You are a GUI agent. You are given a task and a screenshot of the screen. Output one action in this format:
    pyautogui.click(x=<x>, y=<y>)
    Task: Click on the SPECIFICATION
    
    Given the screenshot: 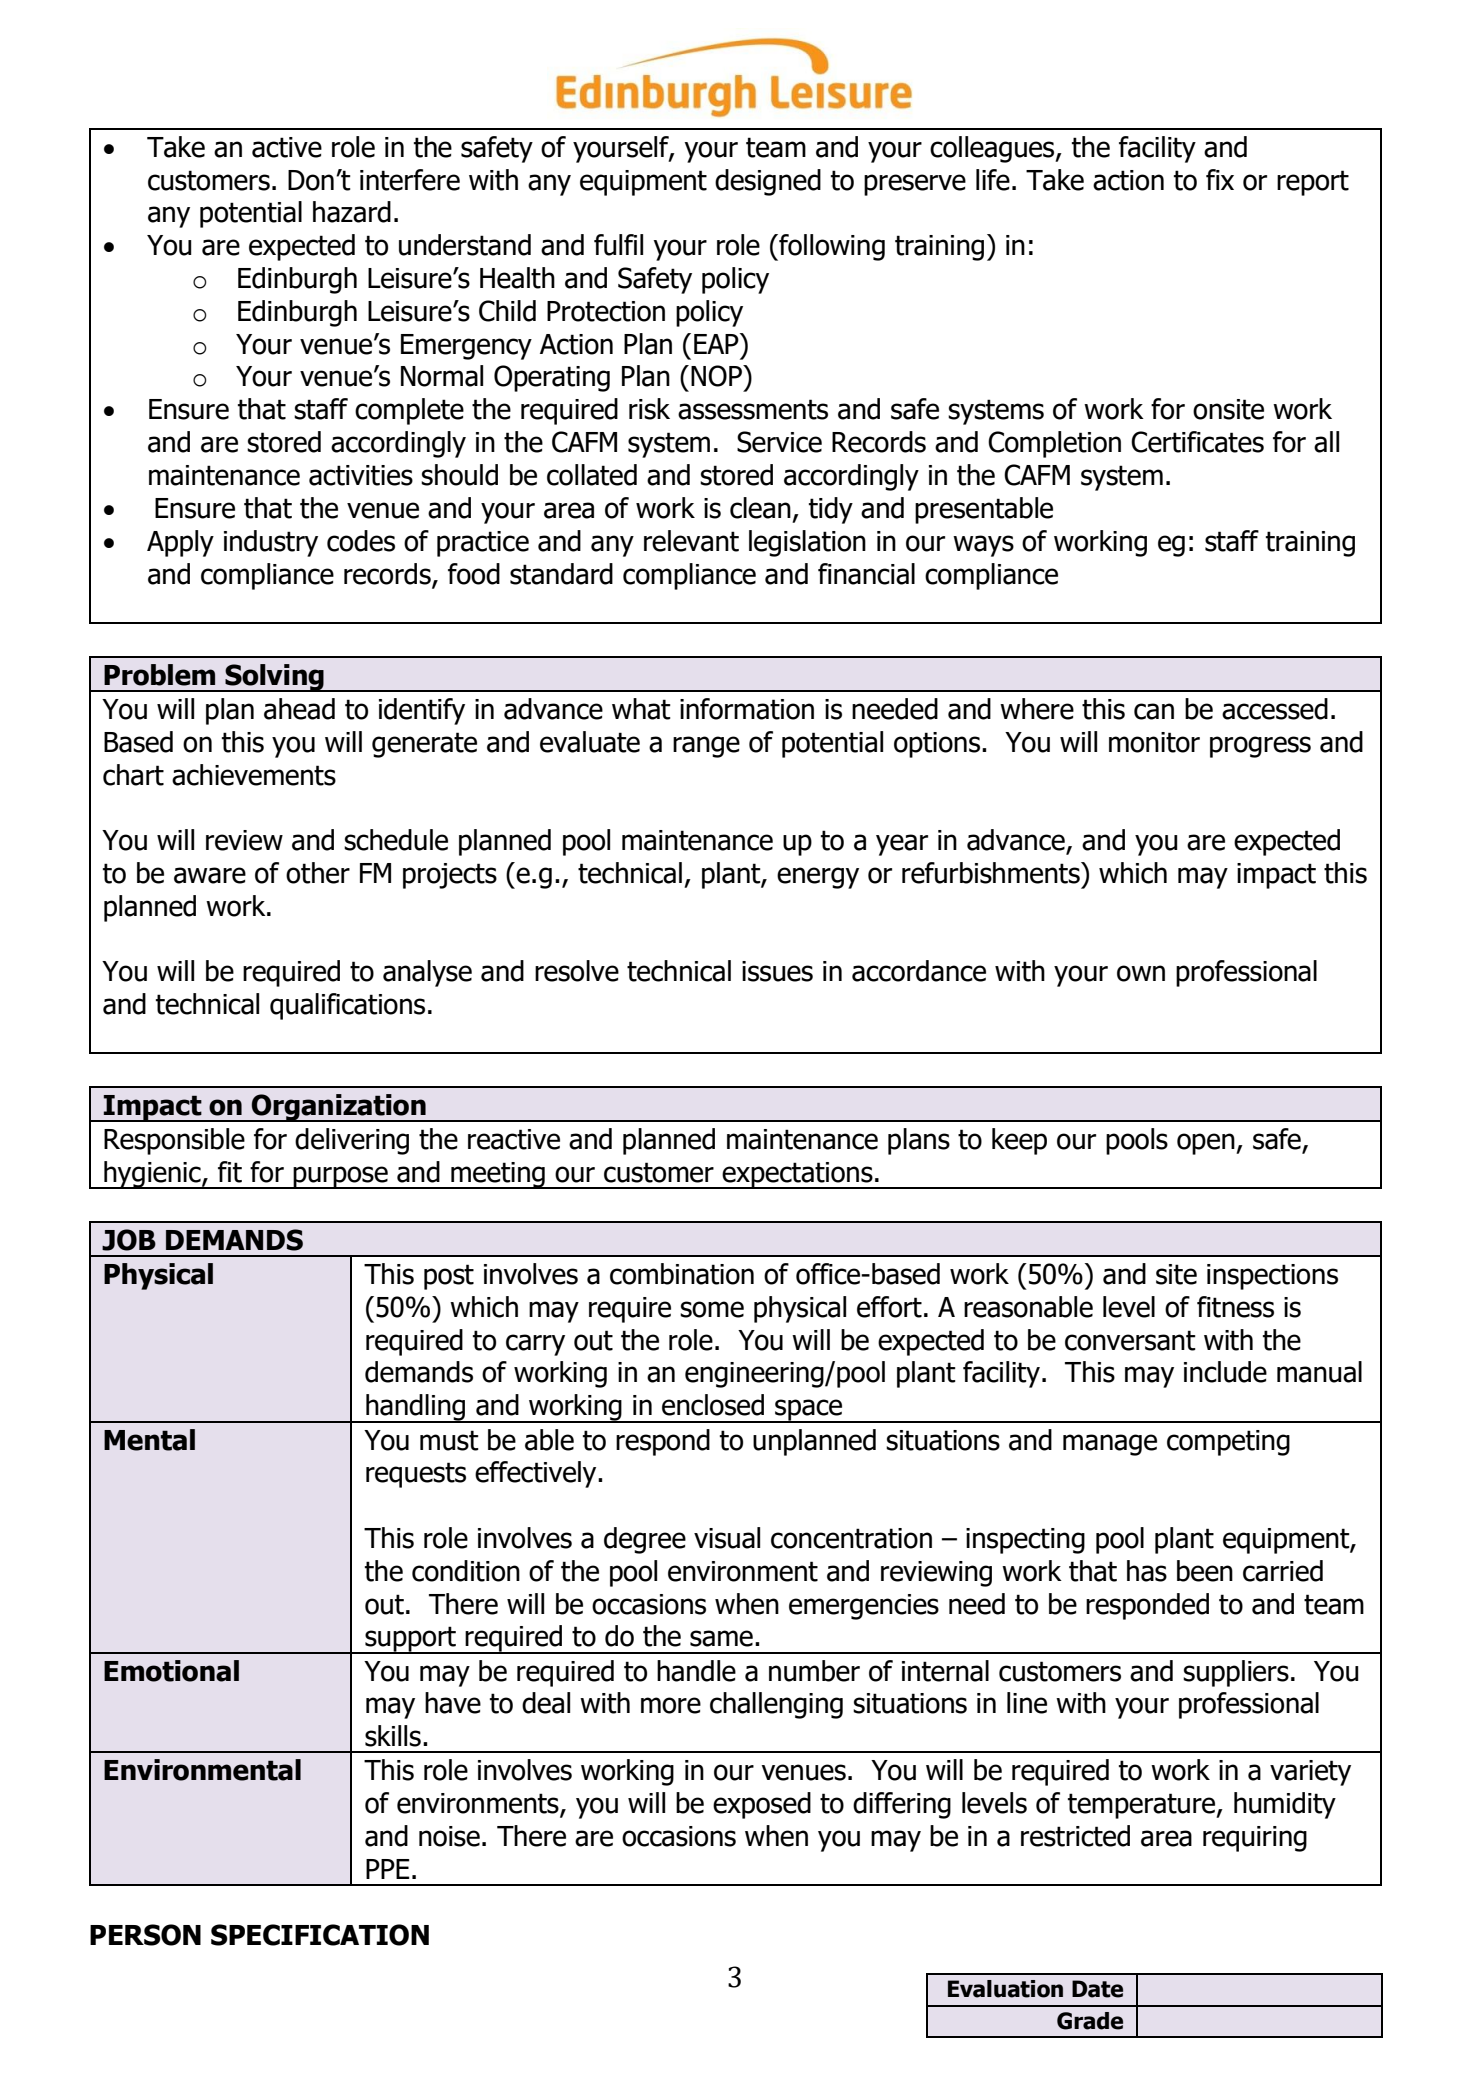 What is the action you would take?
    pyautogui.click(x=320, y=1935)
